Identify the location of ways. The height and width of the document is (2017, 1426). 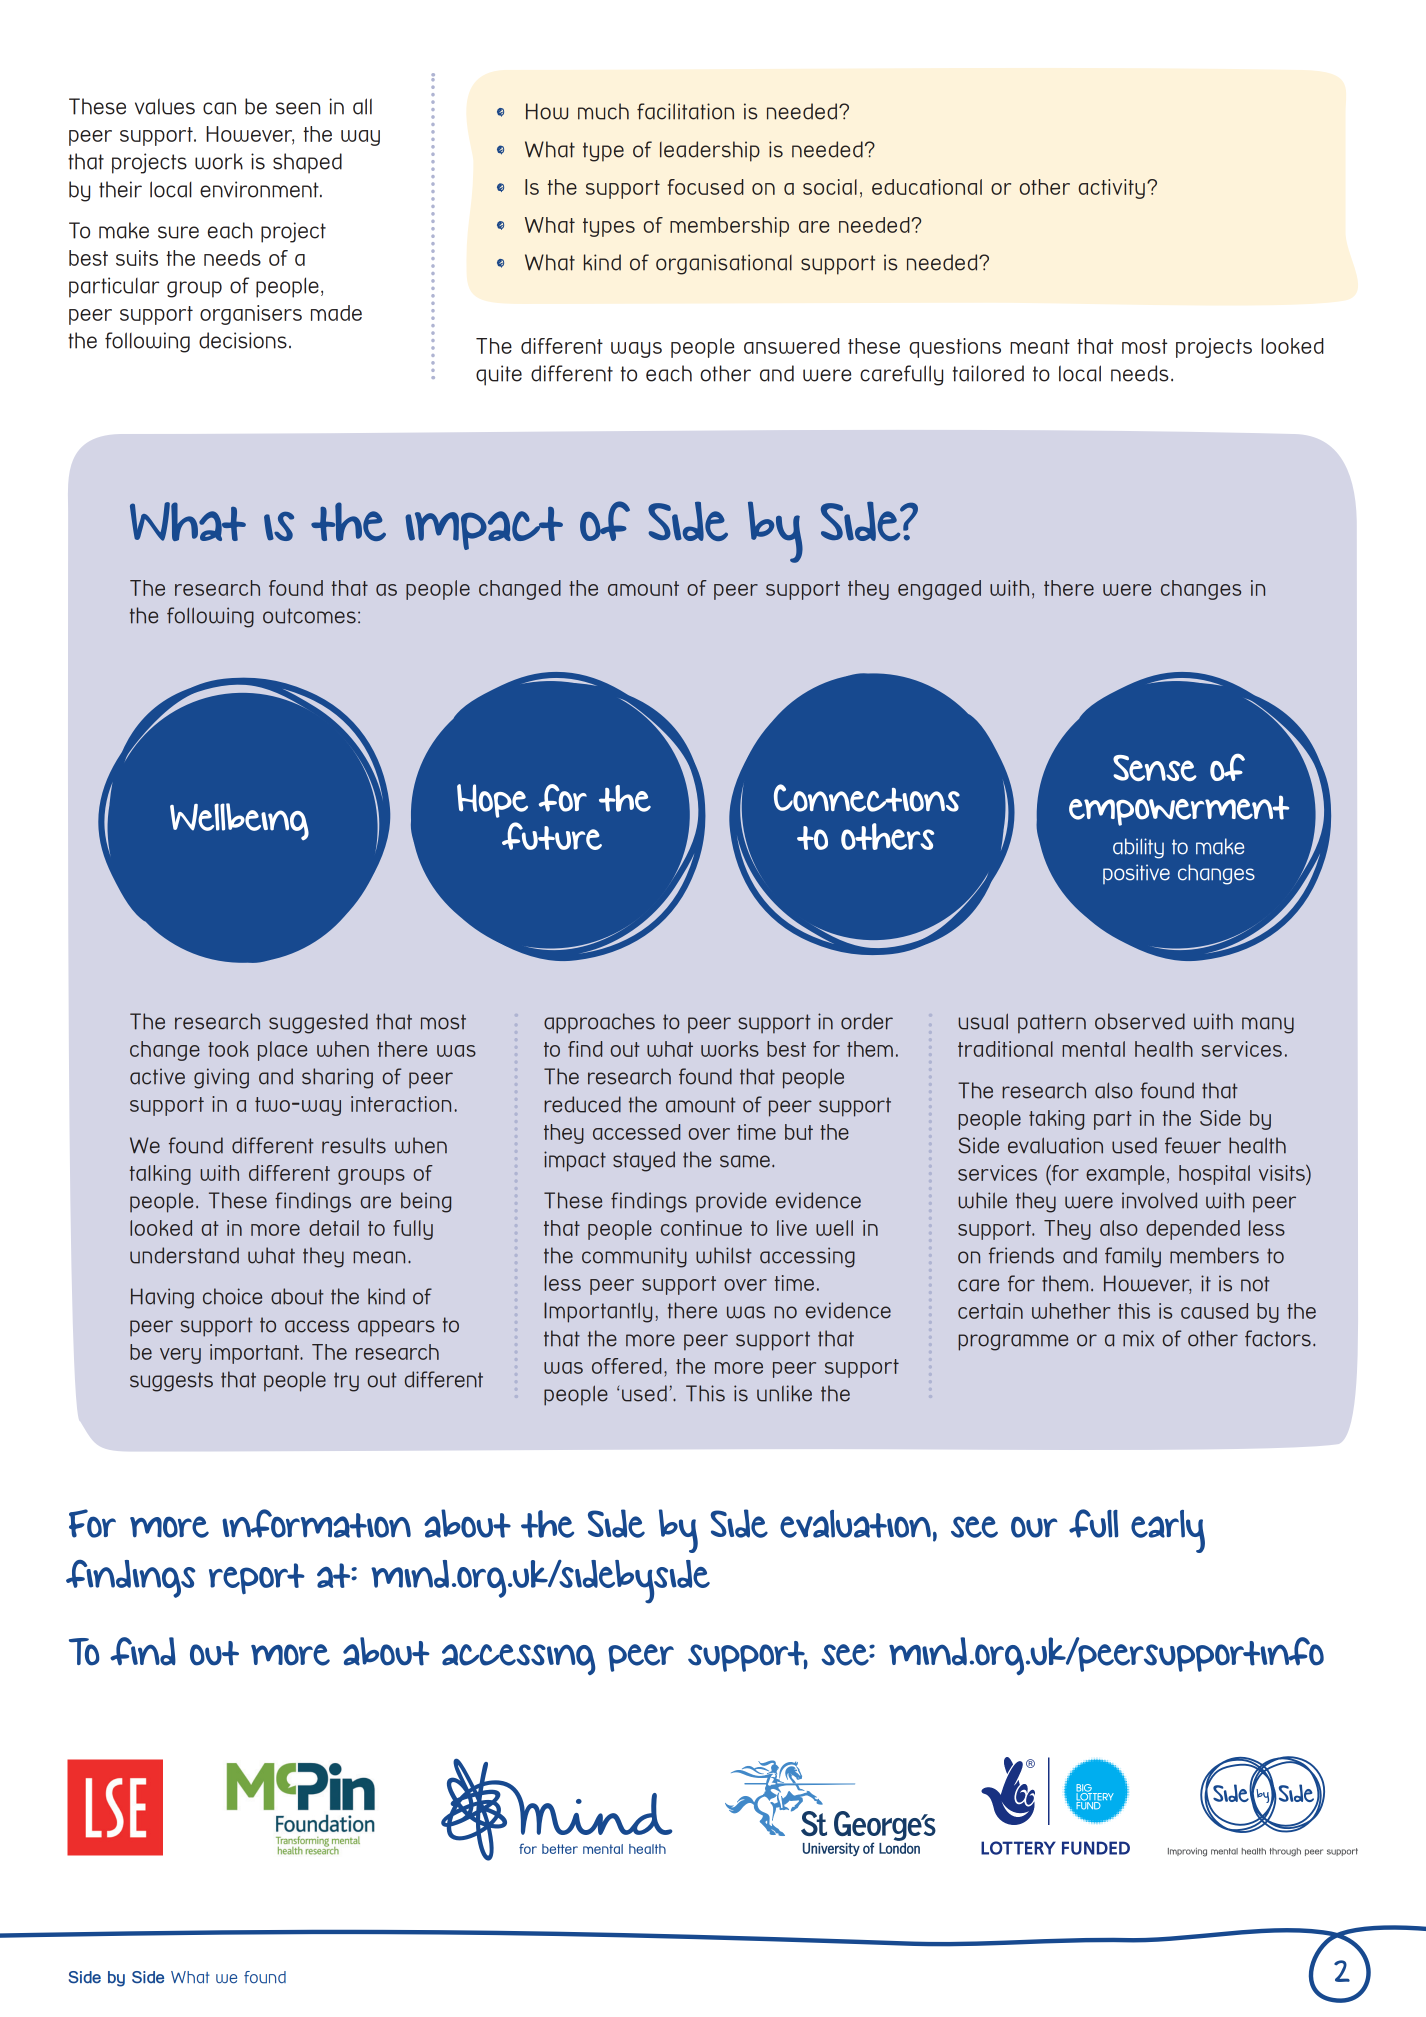
(636, 350).
